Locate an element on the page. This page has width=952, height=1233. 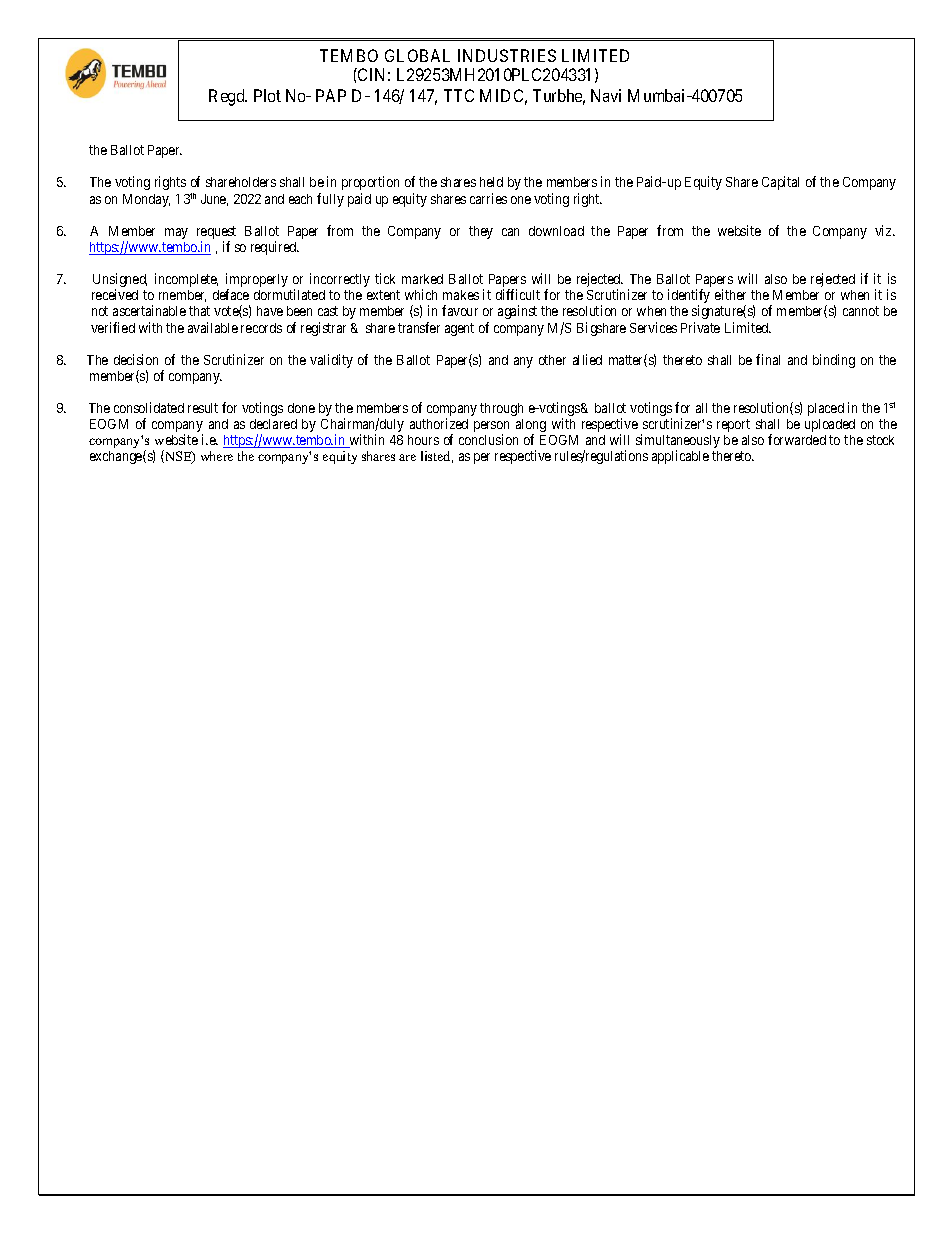
carries is located at coordinates (488, 198).
